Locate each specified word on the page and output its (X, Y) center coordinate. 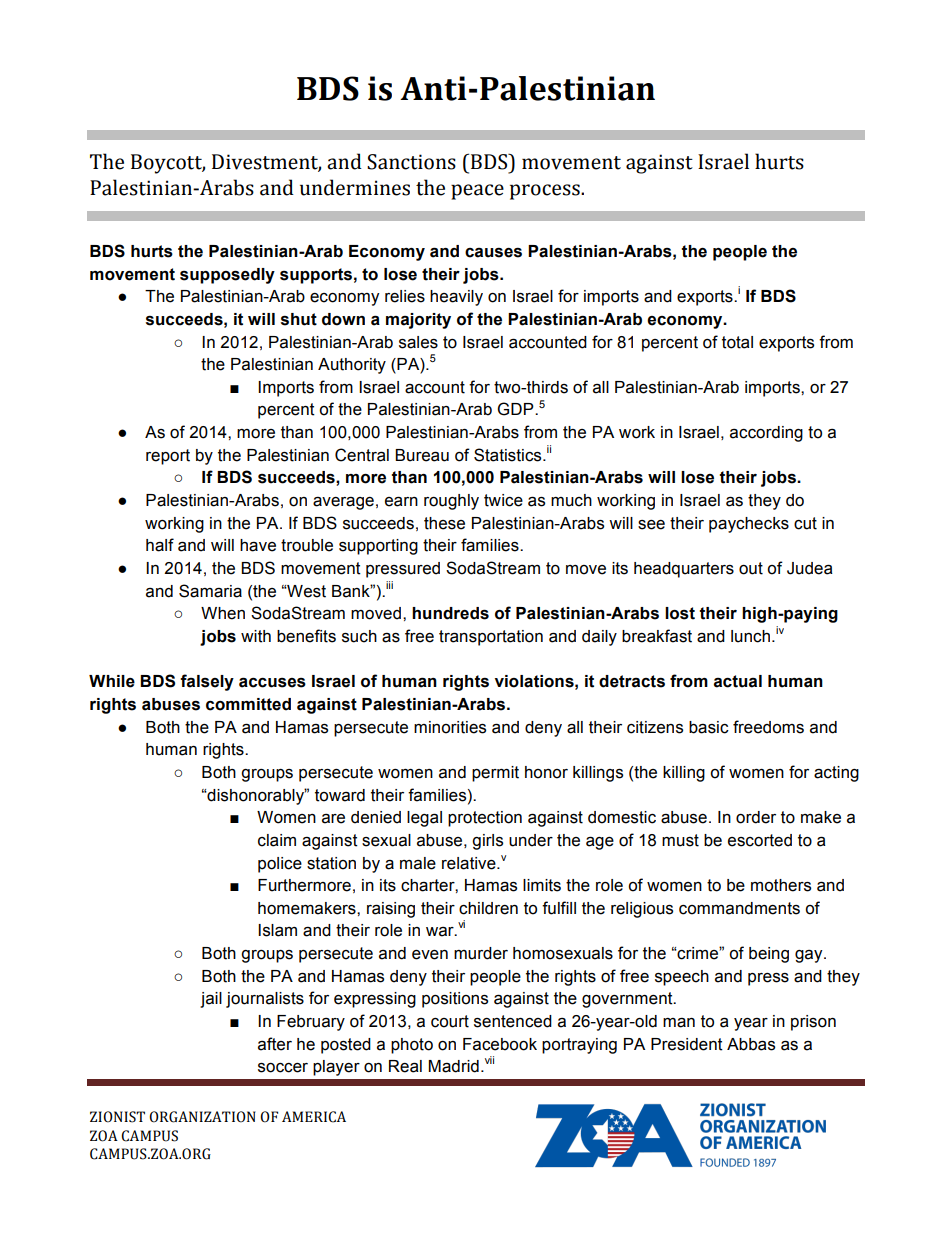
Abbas (751, 1044)
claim (277, 840)
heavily (456, 298)
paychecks (749, 525)
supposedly (227, 276)
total (737, 342)
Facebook (500, 1044)
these (444, 523)
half (160, 545)
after (275, 1044)
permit (495, 774)
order (756, 817)
